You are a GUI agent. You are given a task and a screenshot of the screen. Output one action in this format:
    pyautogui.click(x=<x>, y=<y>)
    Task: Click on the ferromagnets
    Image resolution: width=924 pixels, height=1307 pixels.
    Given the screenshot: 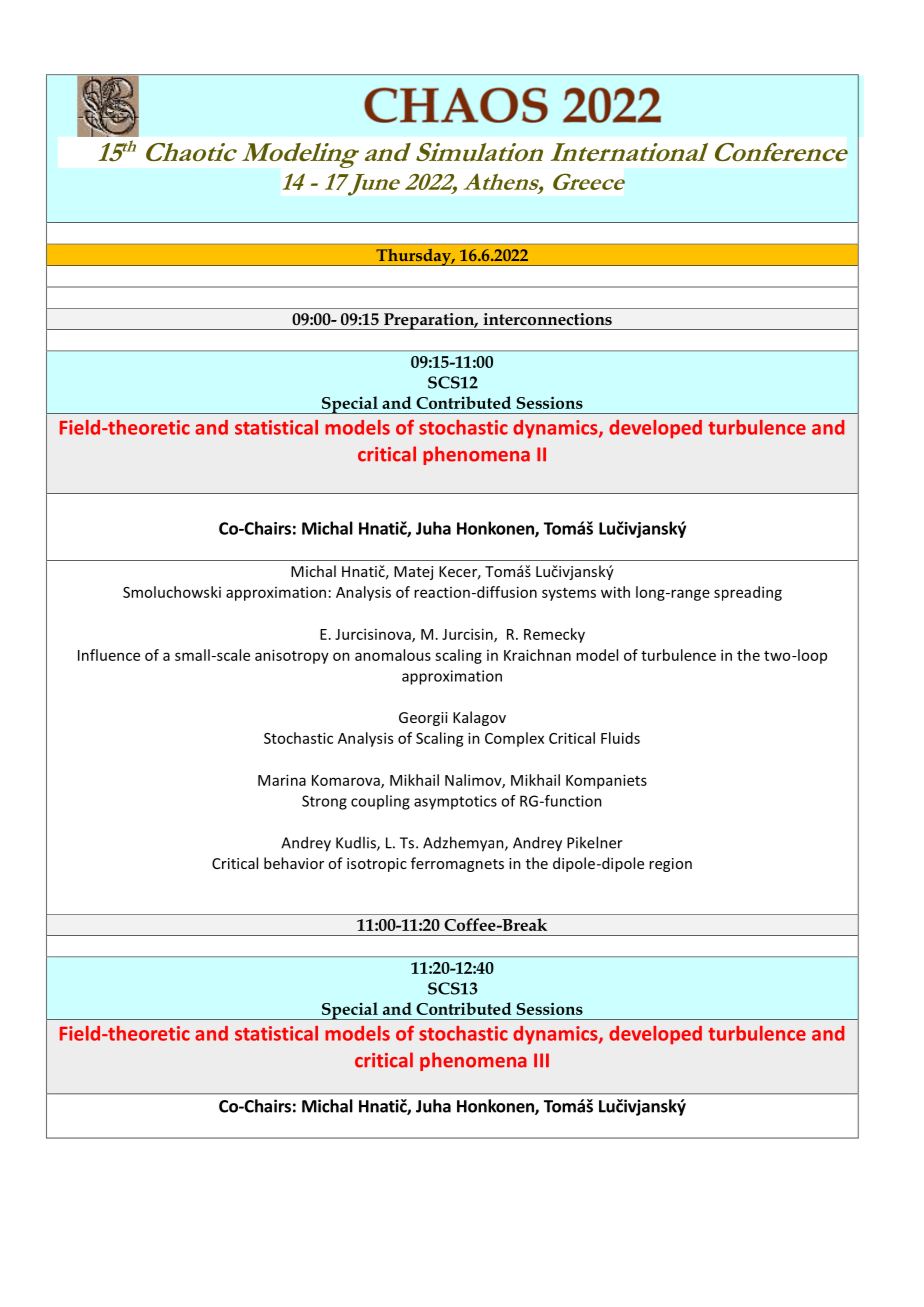 What is the action you would take?
    pyautogui.click(x=457, y=864)
